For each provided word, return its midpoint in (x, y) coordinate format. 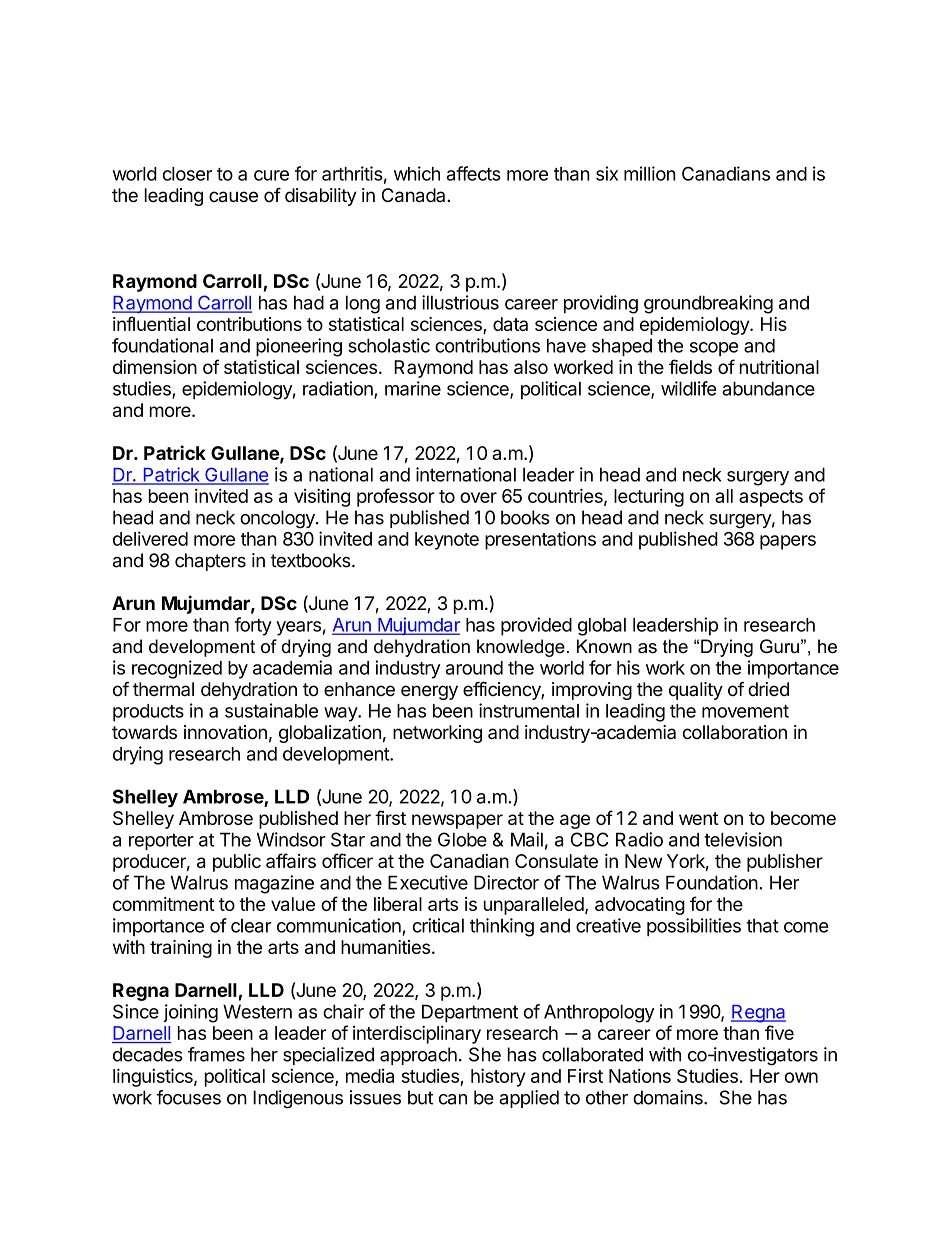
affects (474, 173)
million (650, 173)
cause (233, 197)
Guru (779, 646)
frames (216, 1054)
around (474, 668)
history (498, 1077)
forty (253, 626)
